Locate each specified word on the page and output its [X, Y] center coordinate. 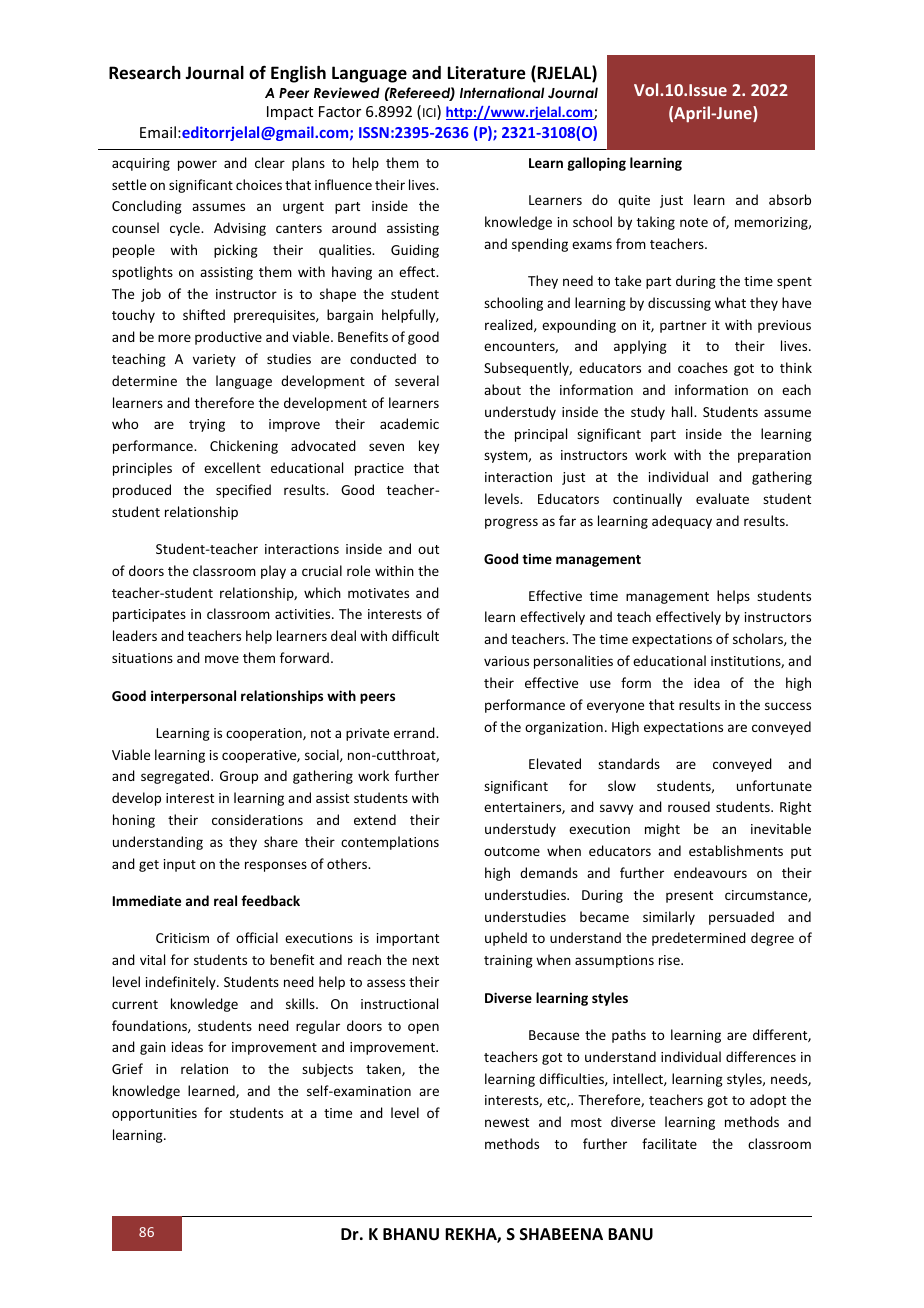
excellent [232, 467]
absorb [790, 199]
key [429, 447]
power [197, 165]
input [180, 865]
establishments [736, 850]
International [502, 92]
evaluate [722, 498]
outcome [512, 851]
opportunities [154, 1114]
